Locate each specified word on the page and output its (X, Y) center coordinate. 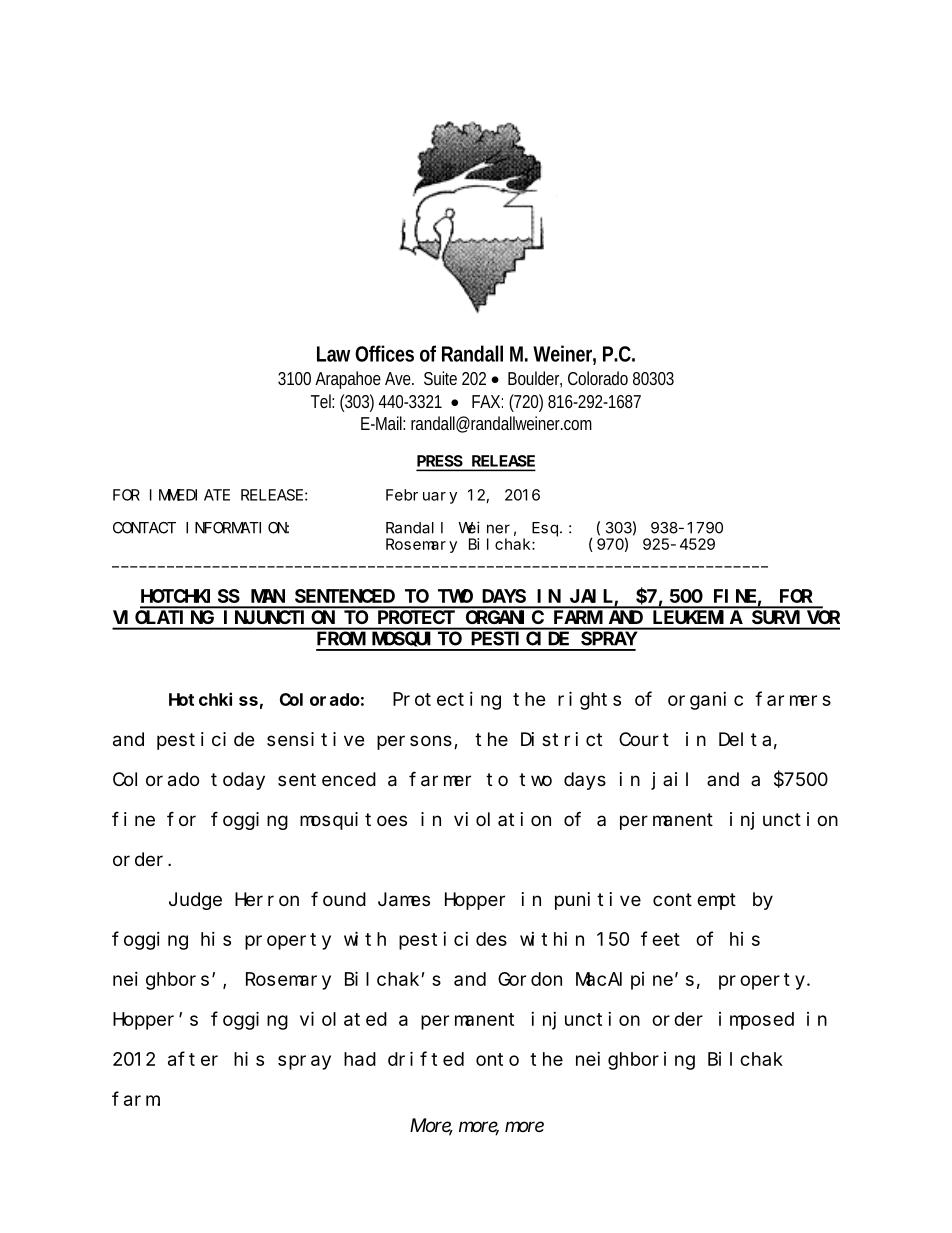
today (238, 781)
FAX (486, 401)
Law (333, 354)
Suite (440, 378)
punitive (598, 901)
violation (502, 819)
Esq (546, 529)
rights (589, 700)
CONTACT (144, 528)
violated (343, 1018)
